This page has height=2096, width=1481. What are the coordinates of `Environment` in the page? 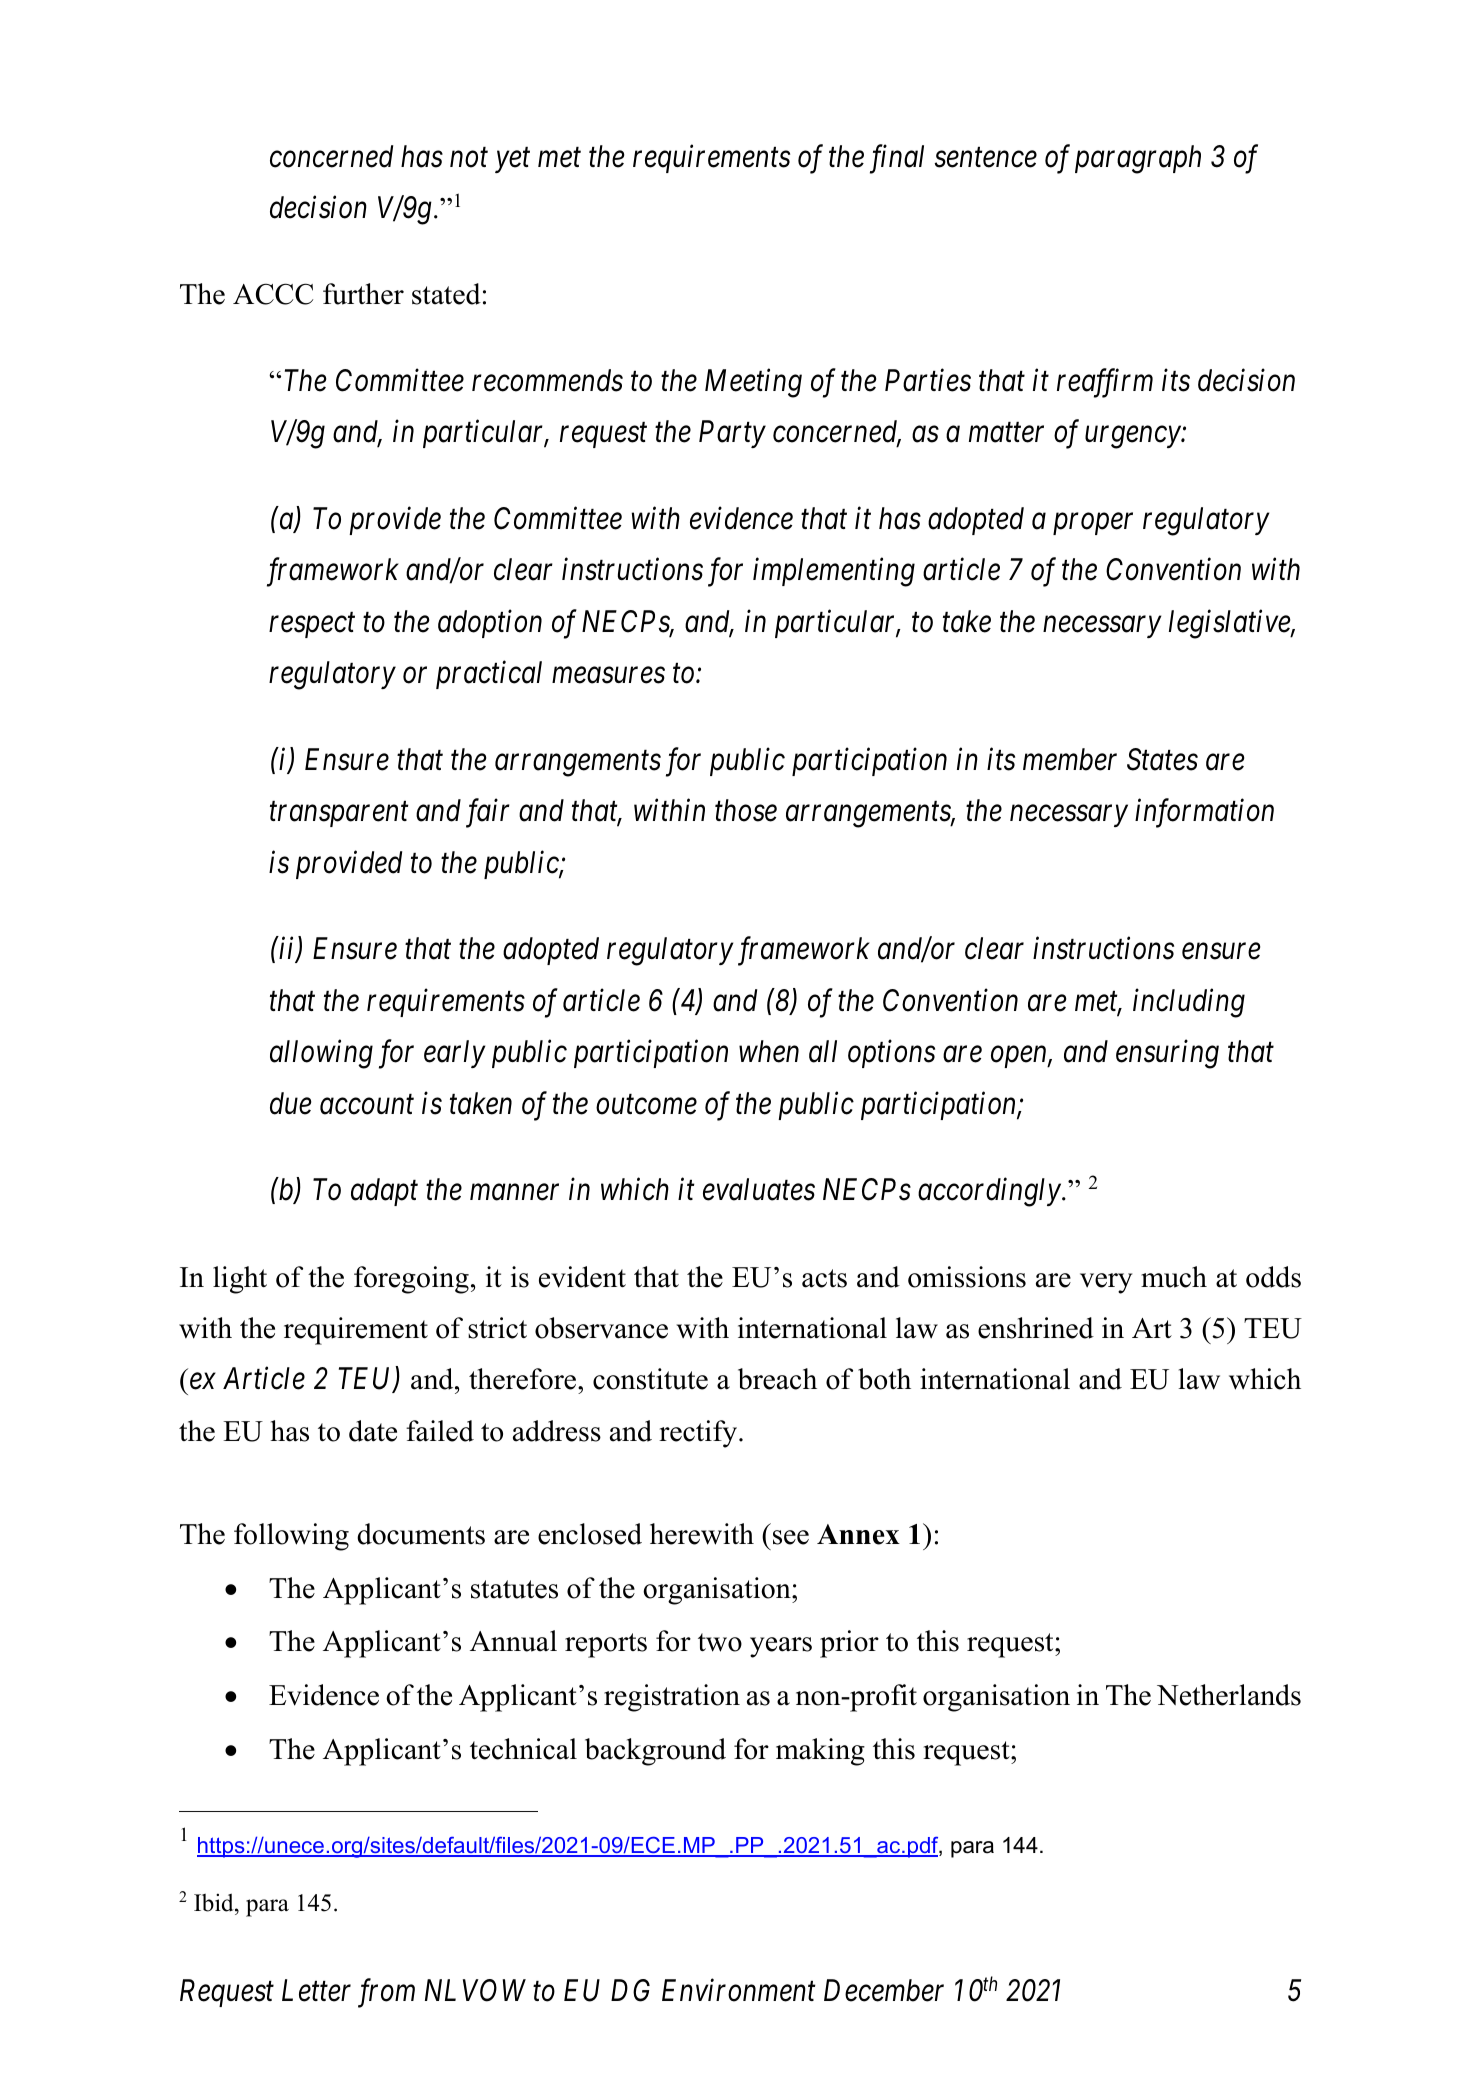 It's located at (739, 1990).
